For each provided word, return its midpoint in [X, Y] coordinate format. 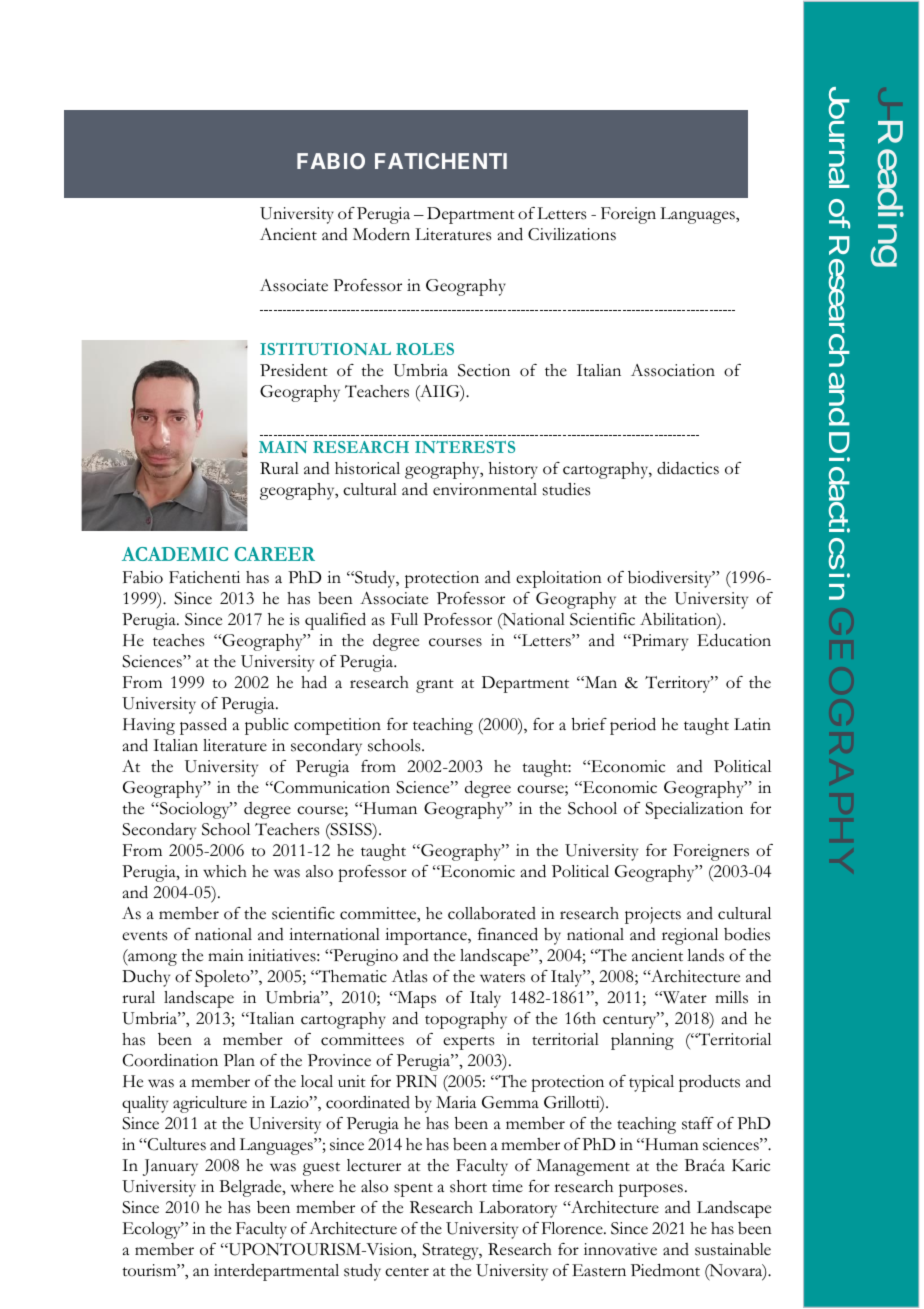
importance [427, 936]
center [407, 1272]
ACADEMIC [175, 554]
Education [734, 640]
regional [690, 936]
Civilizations [572, 234]
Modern [381, 234]
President [294, 370]
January [170, 1167]
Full [404, 619]
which [225, 871]
